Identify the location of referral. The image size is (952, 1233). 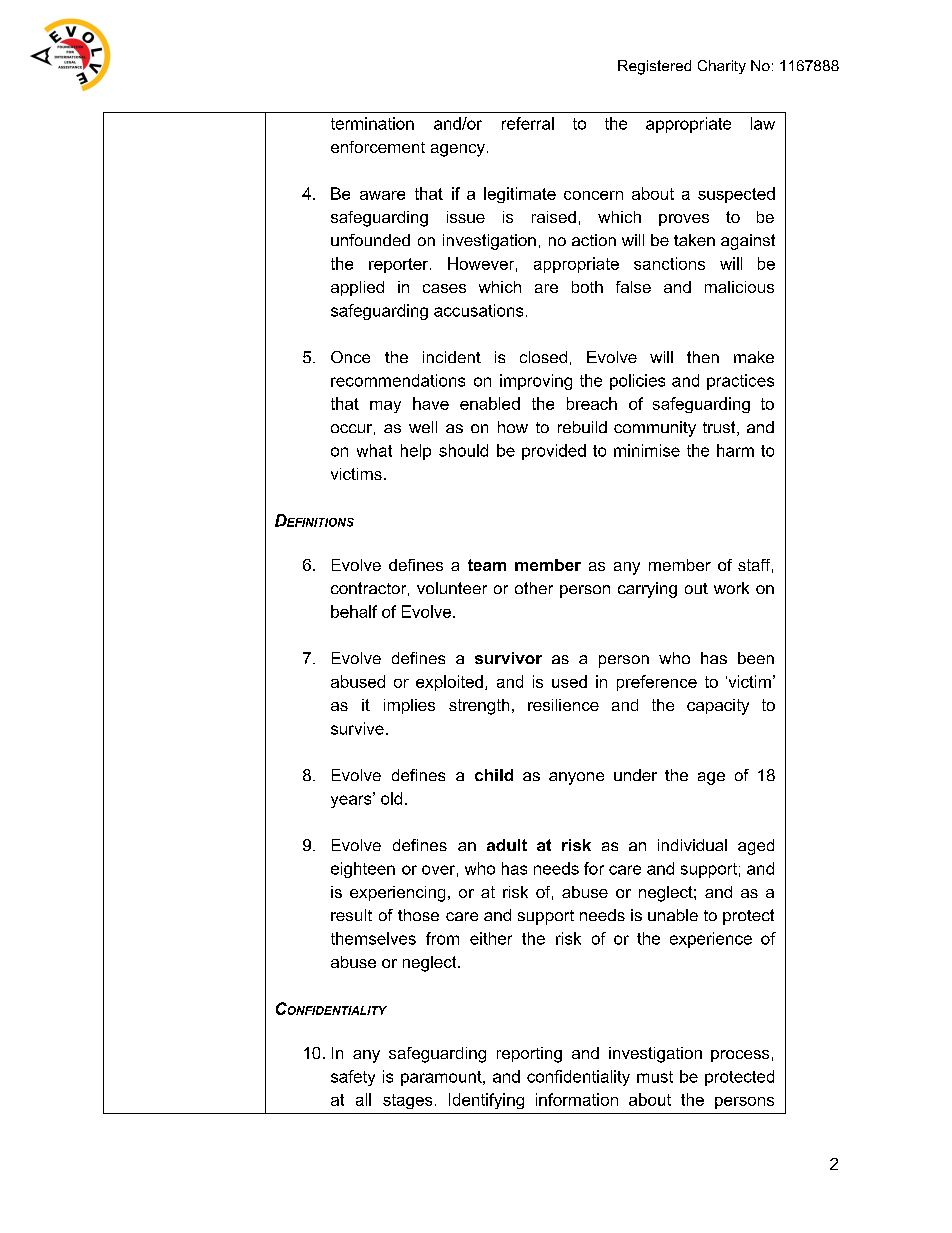
(528, 123).
